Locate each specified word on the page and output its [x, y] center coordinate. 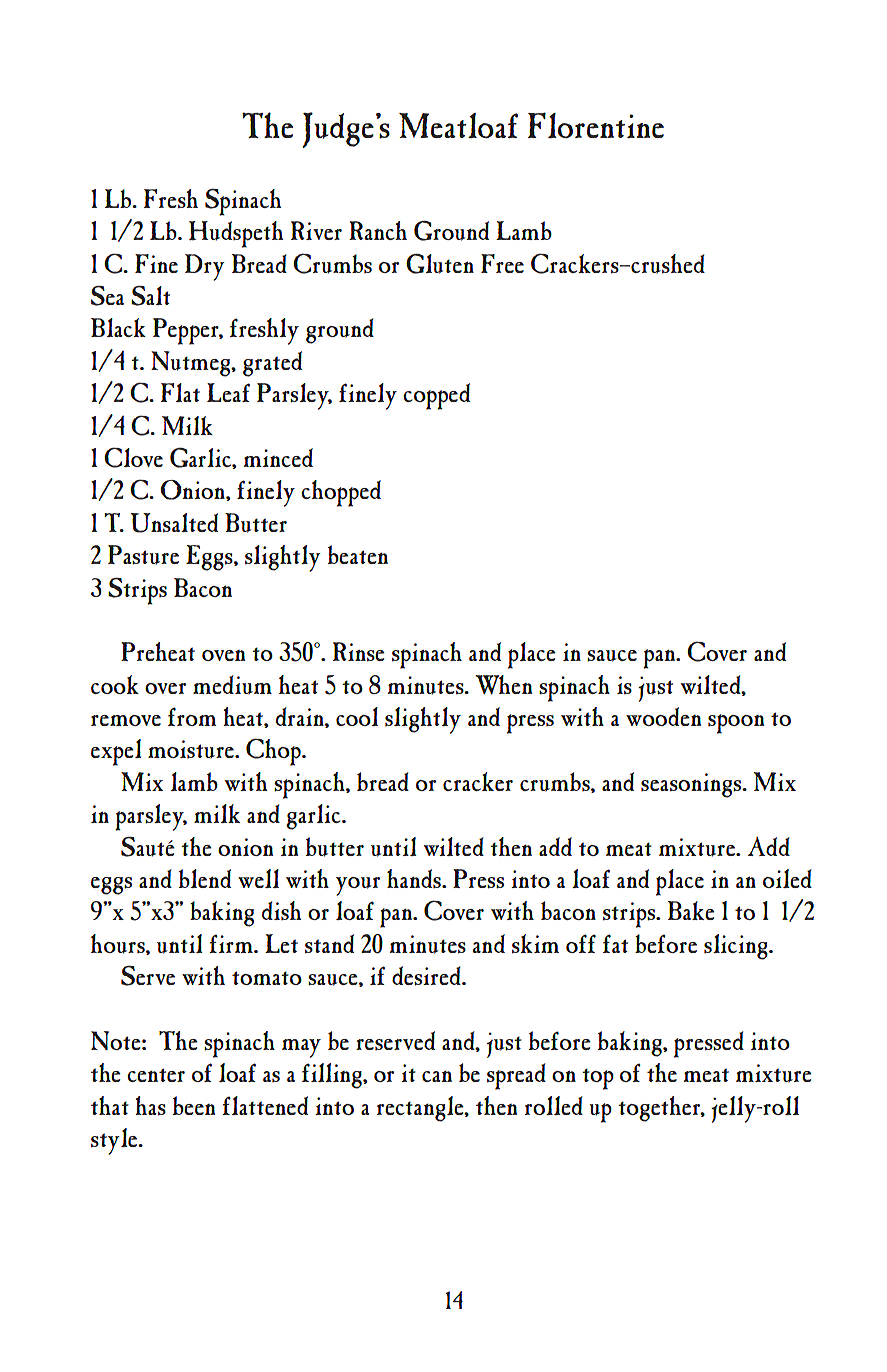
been [194, 1105]
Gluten [440, 263]
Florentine [596, 125]
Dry [205, 267]
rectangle [421, 1109]
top [598, 1079]
